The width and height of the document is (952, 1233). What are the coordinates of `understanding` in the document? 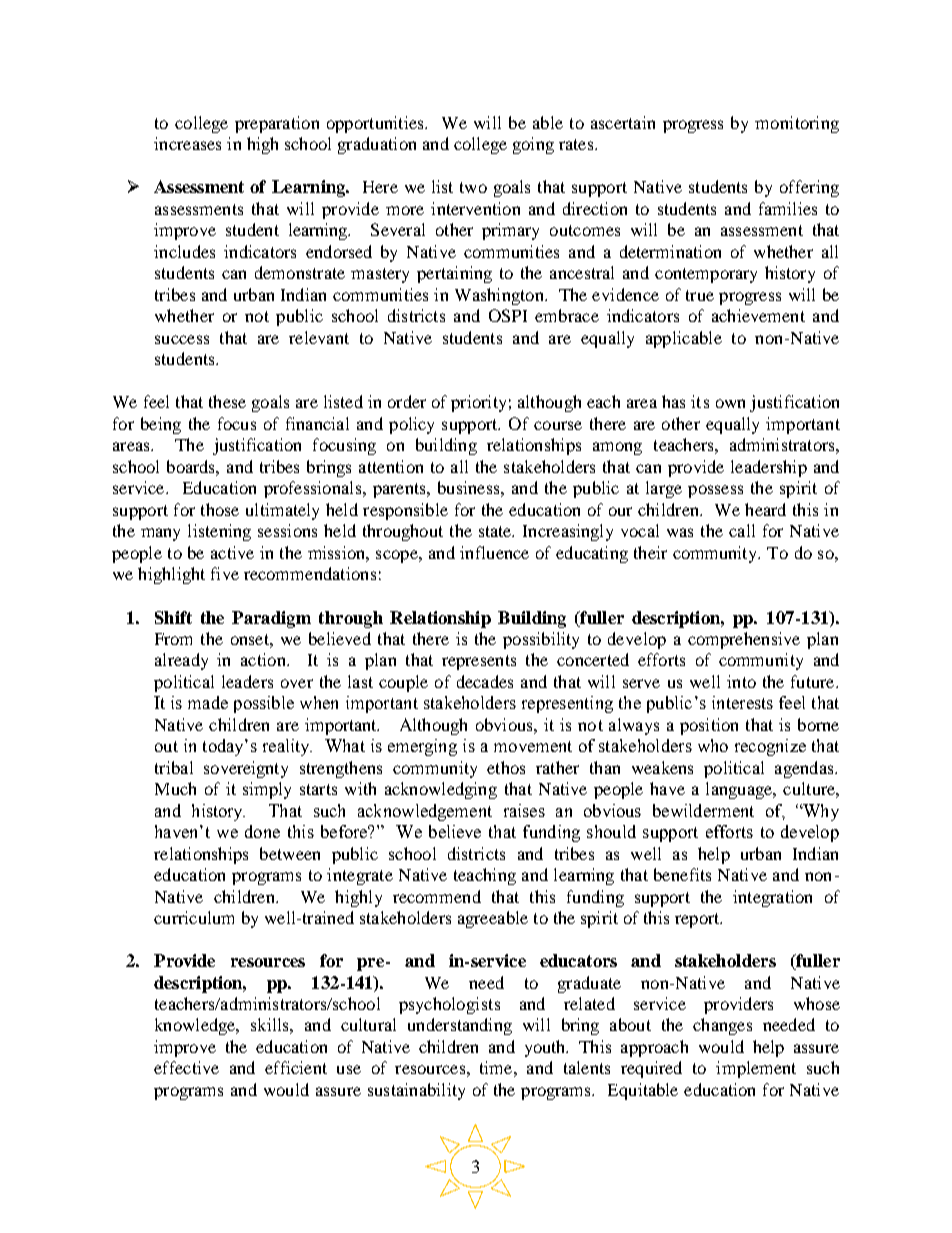 It's located at (460, 1026).
